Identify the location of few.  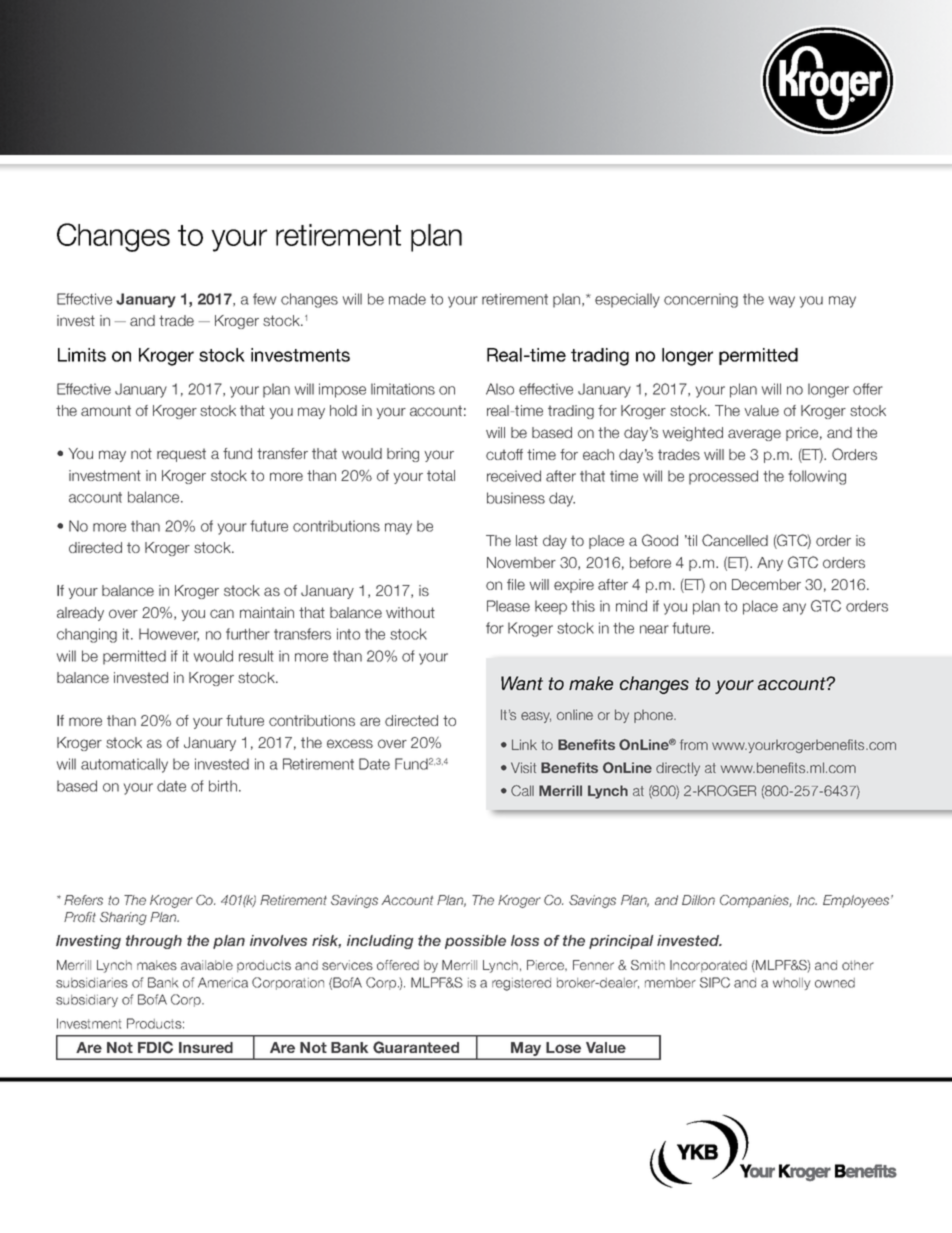
(265, 299).
